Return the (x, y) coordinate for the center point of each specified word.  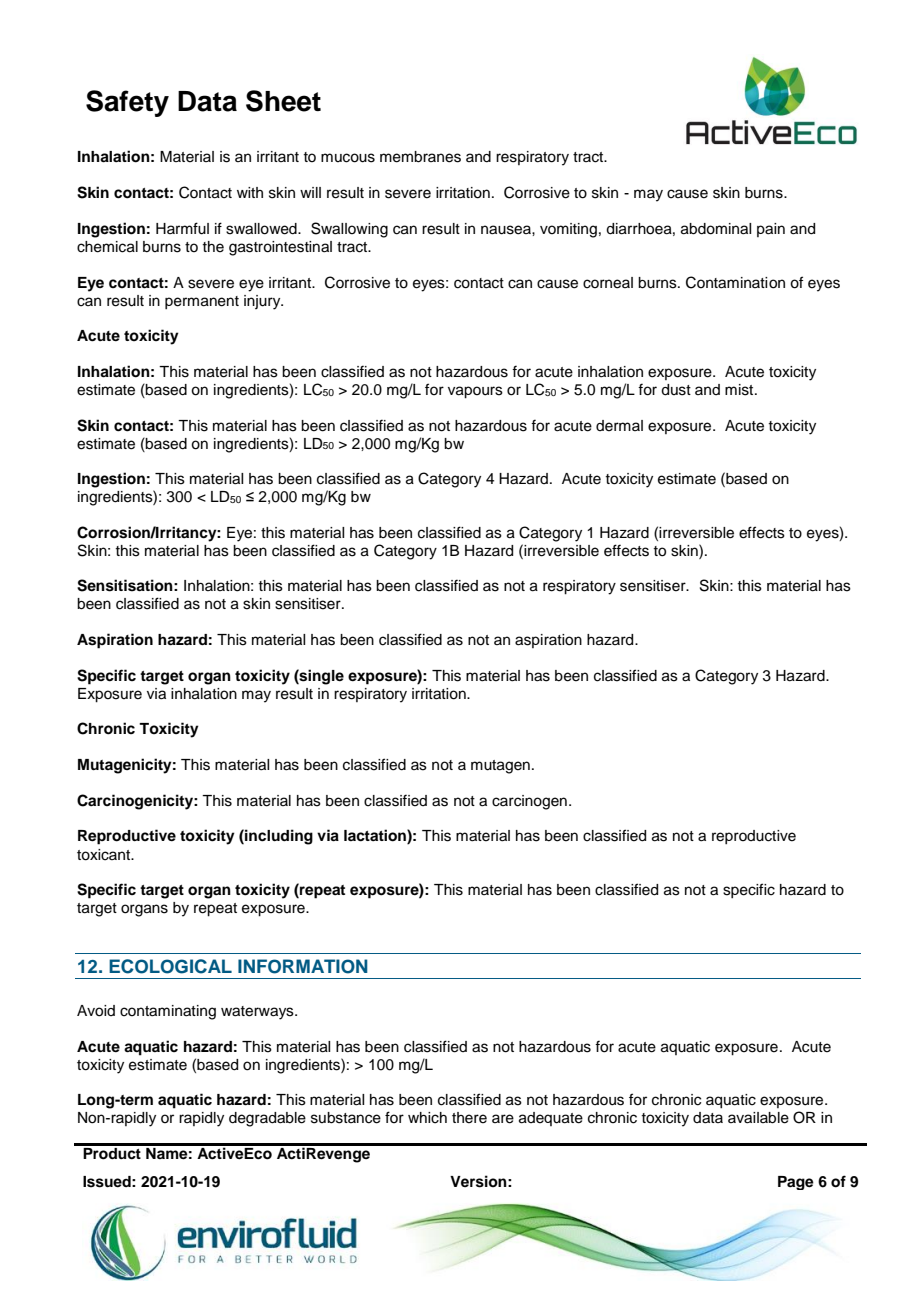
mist (740, 390)
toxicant (104, 855)
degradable (267, 1119)
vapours (475, 392)
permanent (202, 302)
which (427, 1118)
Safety (127, 103)
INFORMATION (303, 966)
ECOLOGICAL (170, 966)
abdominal (716, 229)
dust (676, 390)
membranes (420, 157)
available (758, 1118)
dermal (619, 426)
